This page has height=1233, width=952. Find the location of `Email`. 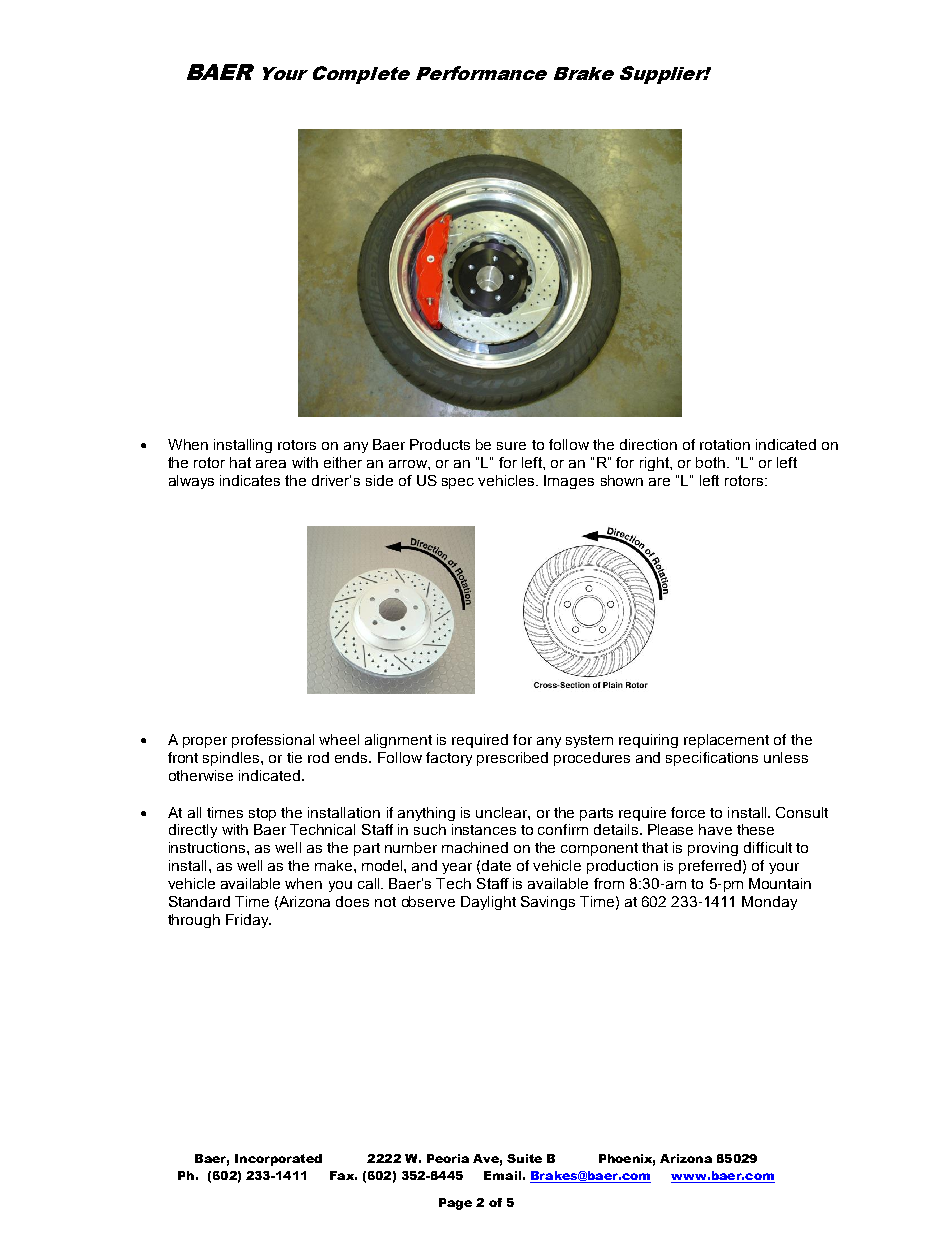

Email is located at coordinates (502, 1175).
